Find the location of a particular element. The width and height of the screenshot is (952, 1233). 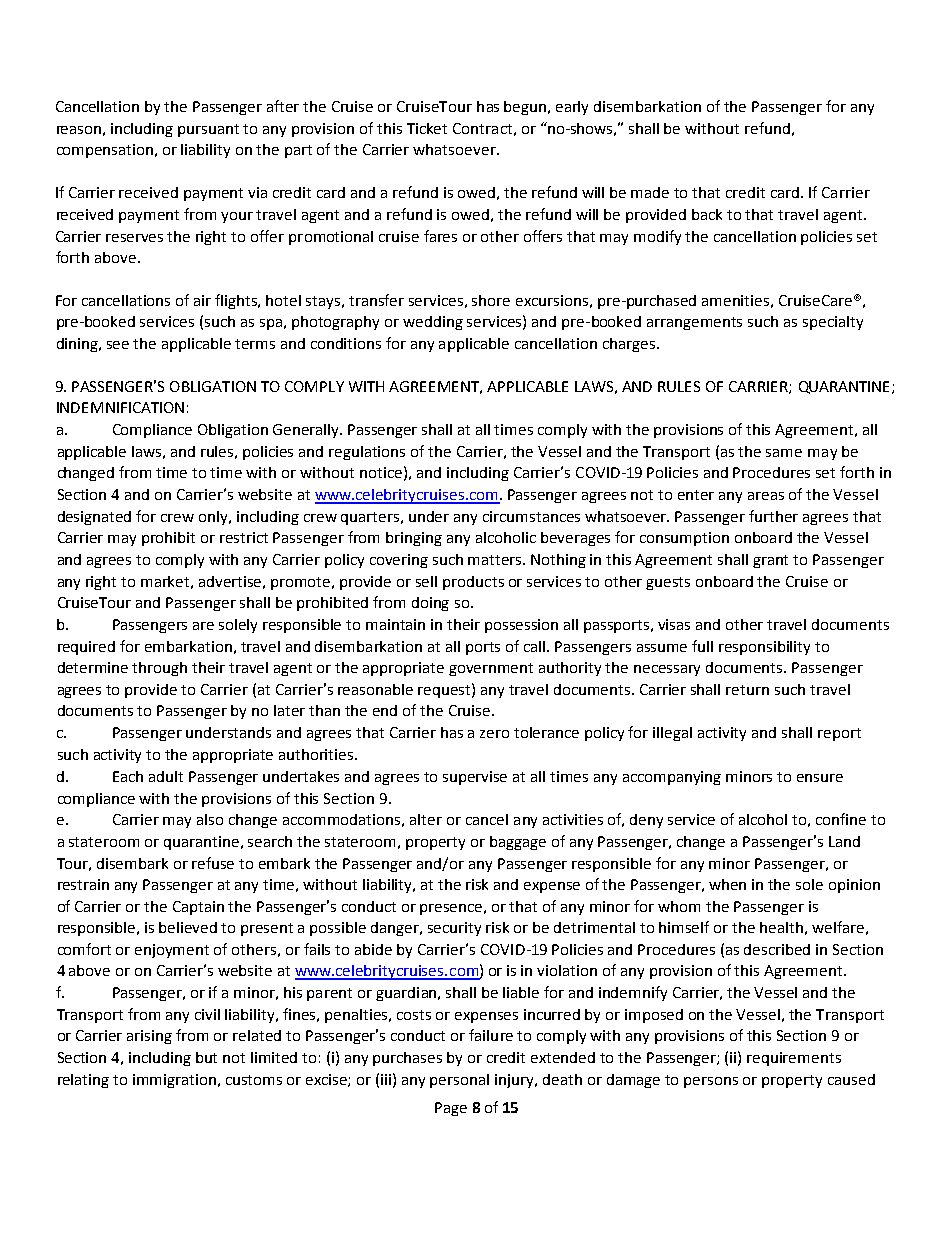

but is located at coordinates (206, 1057).
